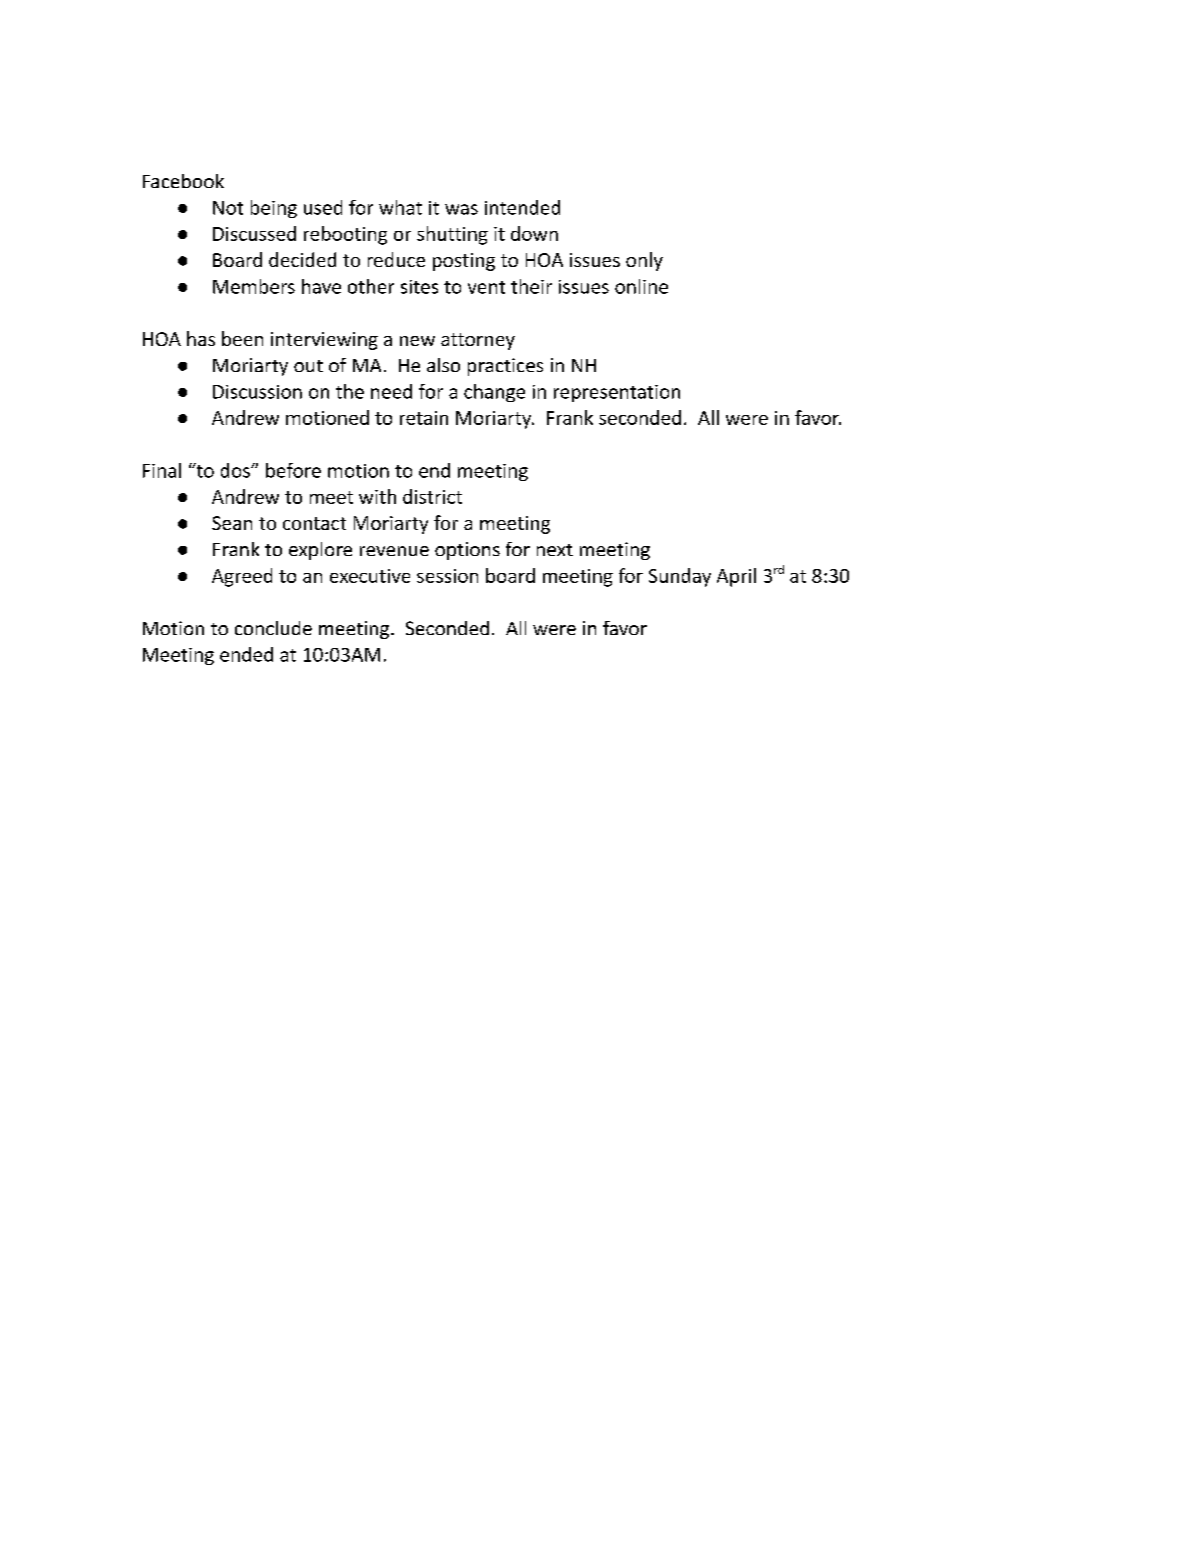 The width and height of the screenshot is (1199, 1551). Describe the element at coordinates (232, 523) in the screenshot. I see `Sean` at that location.
